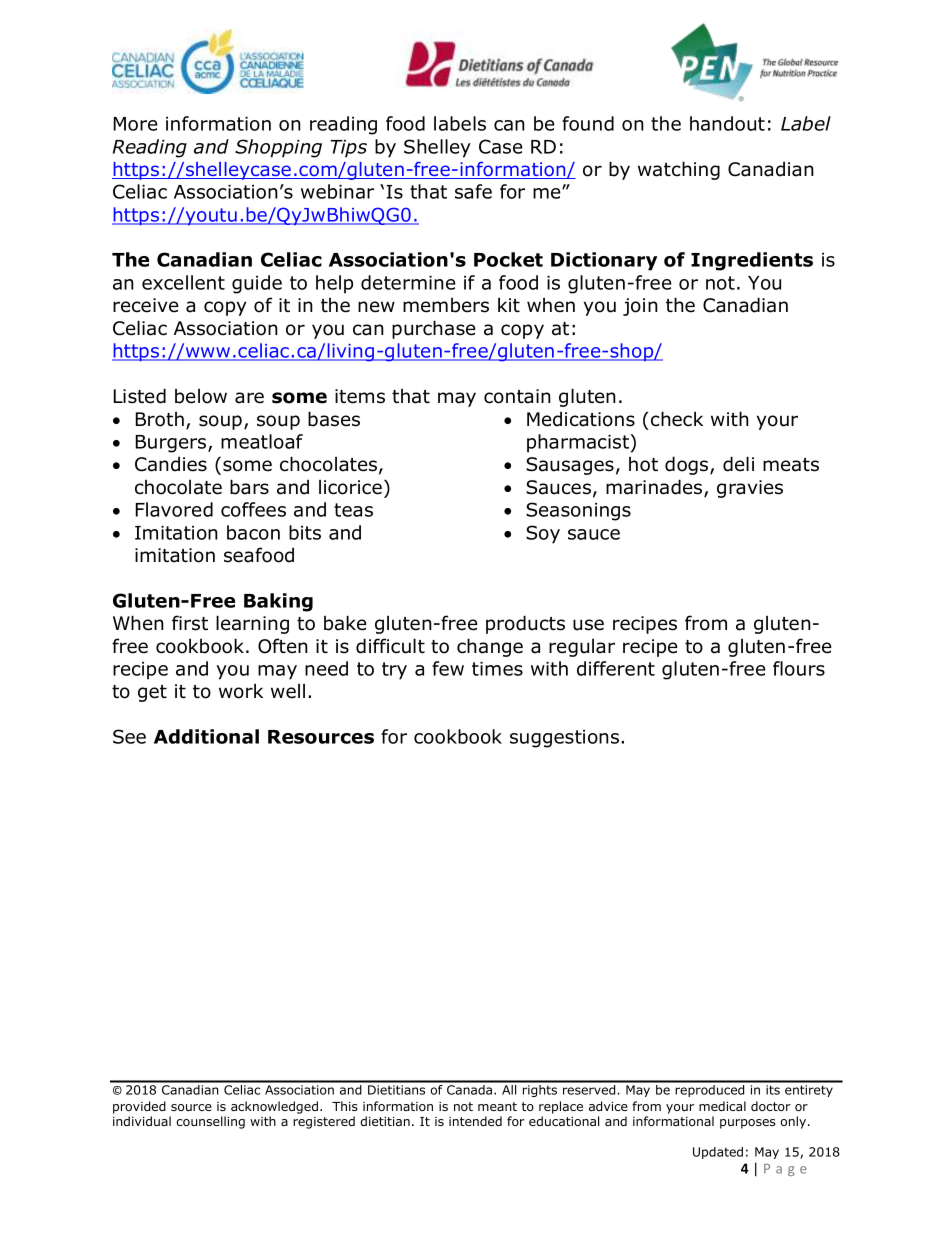  I want to click on intended, so click(475, 1121).
